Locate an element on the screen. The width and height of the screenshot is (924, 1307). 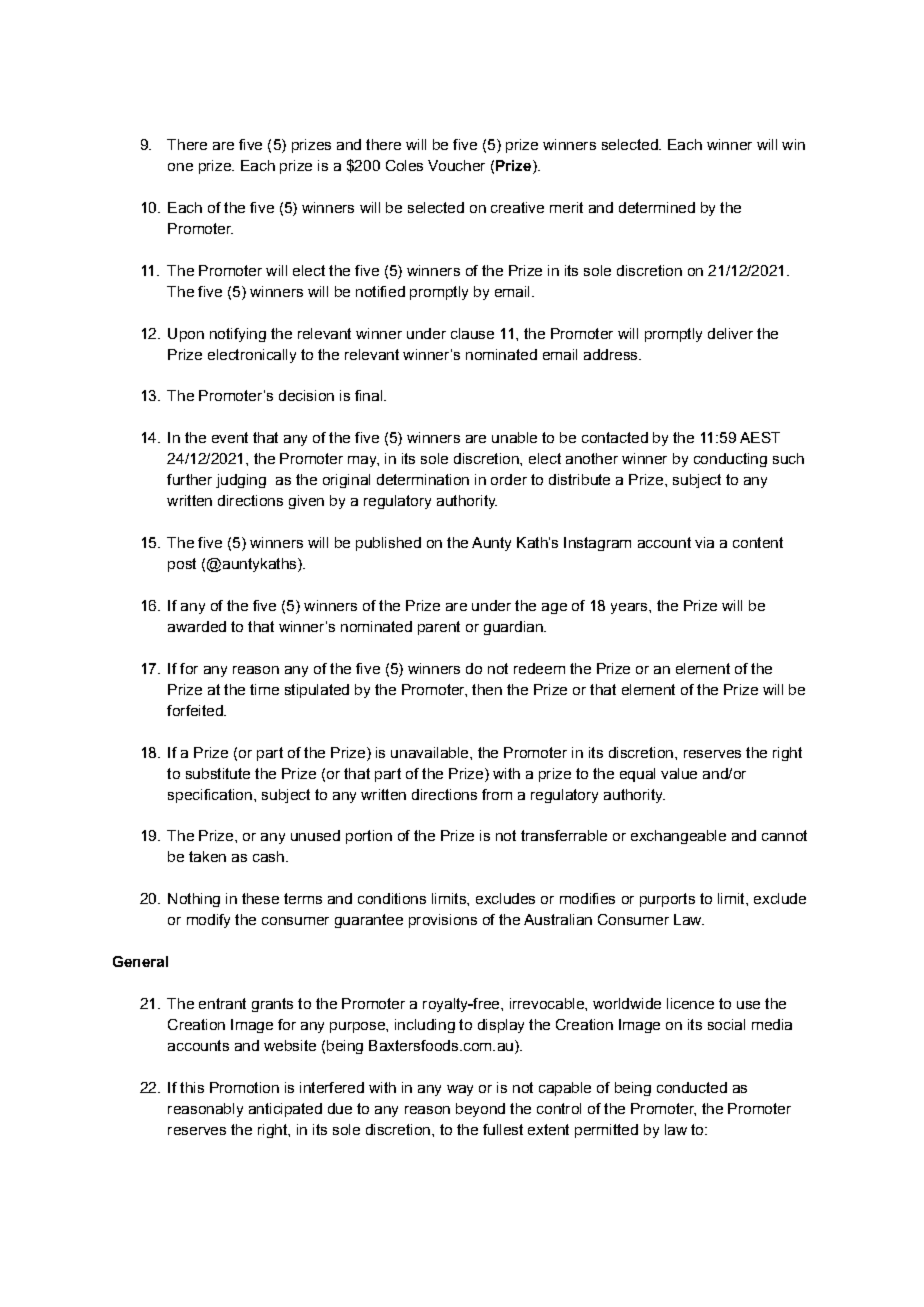
awarded is located at coordinates (197, 626).
